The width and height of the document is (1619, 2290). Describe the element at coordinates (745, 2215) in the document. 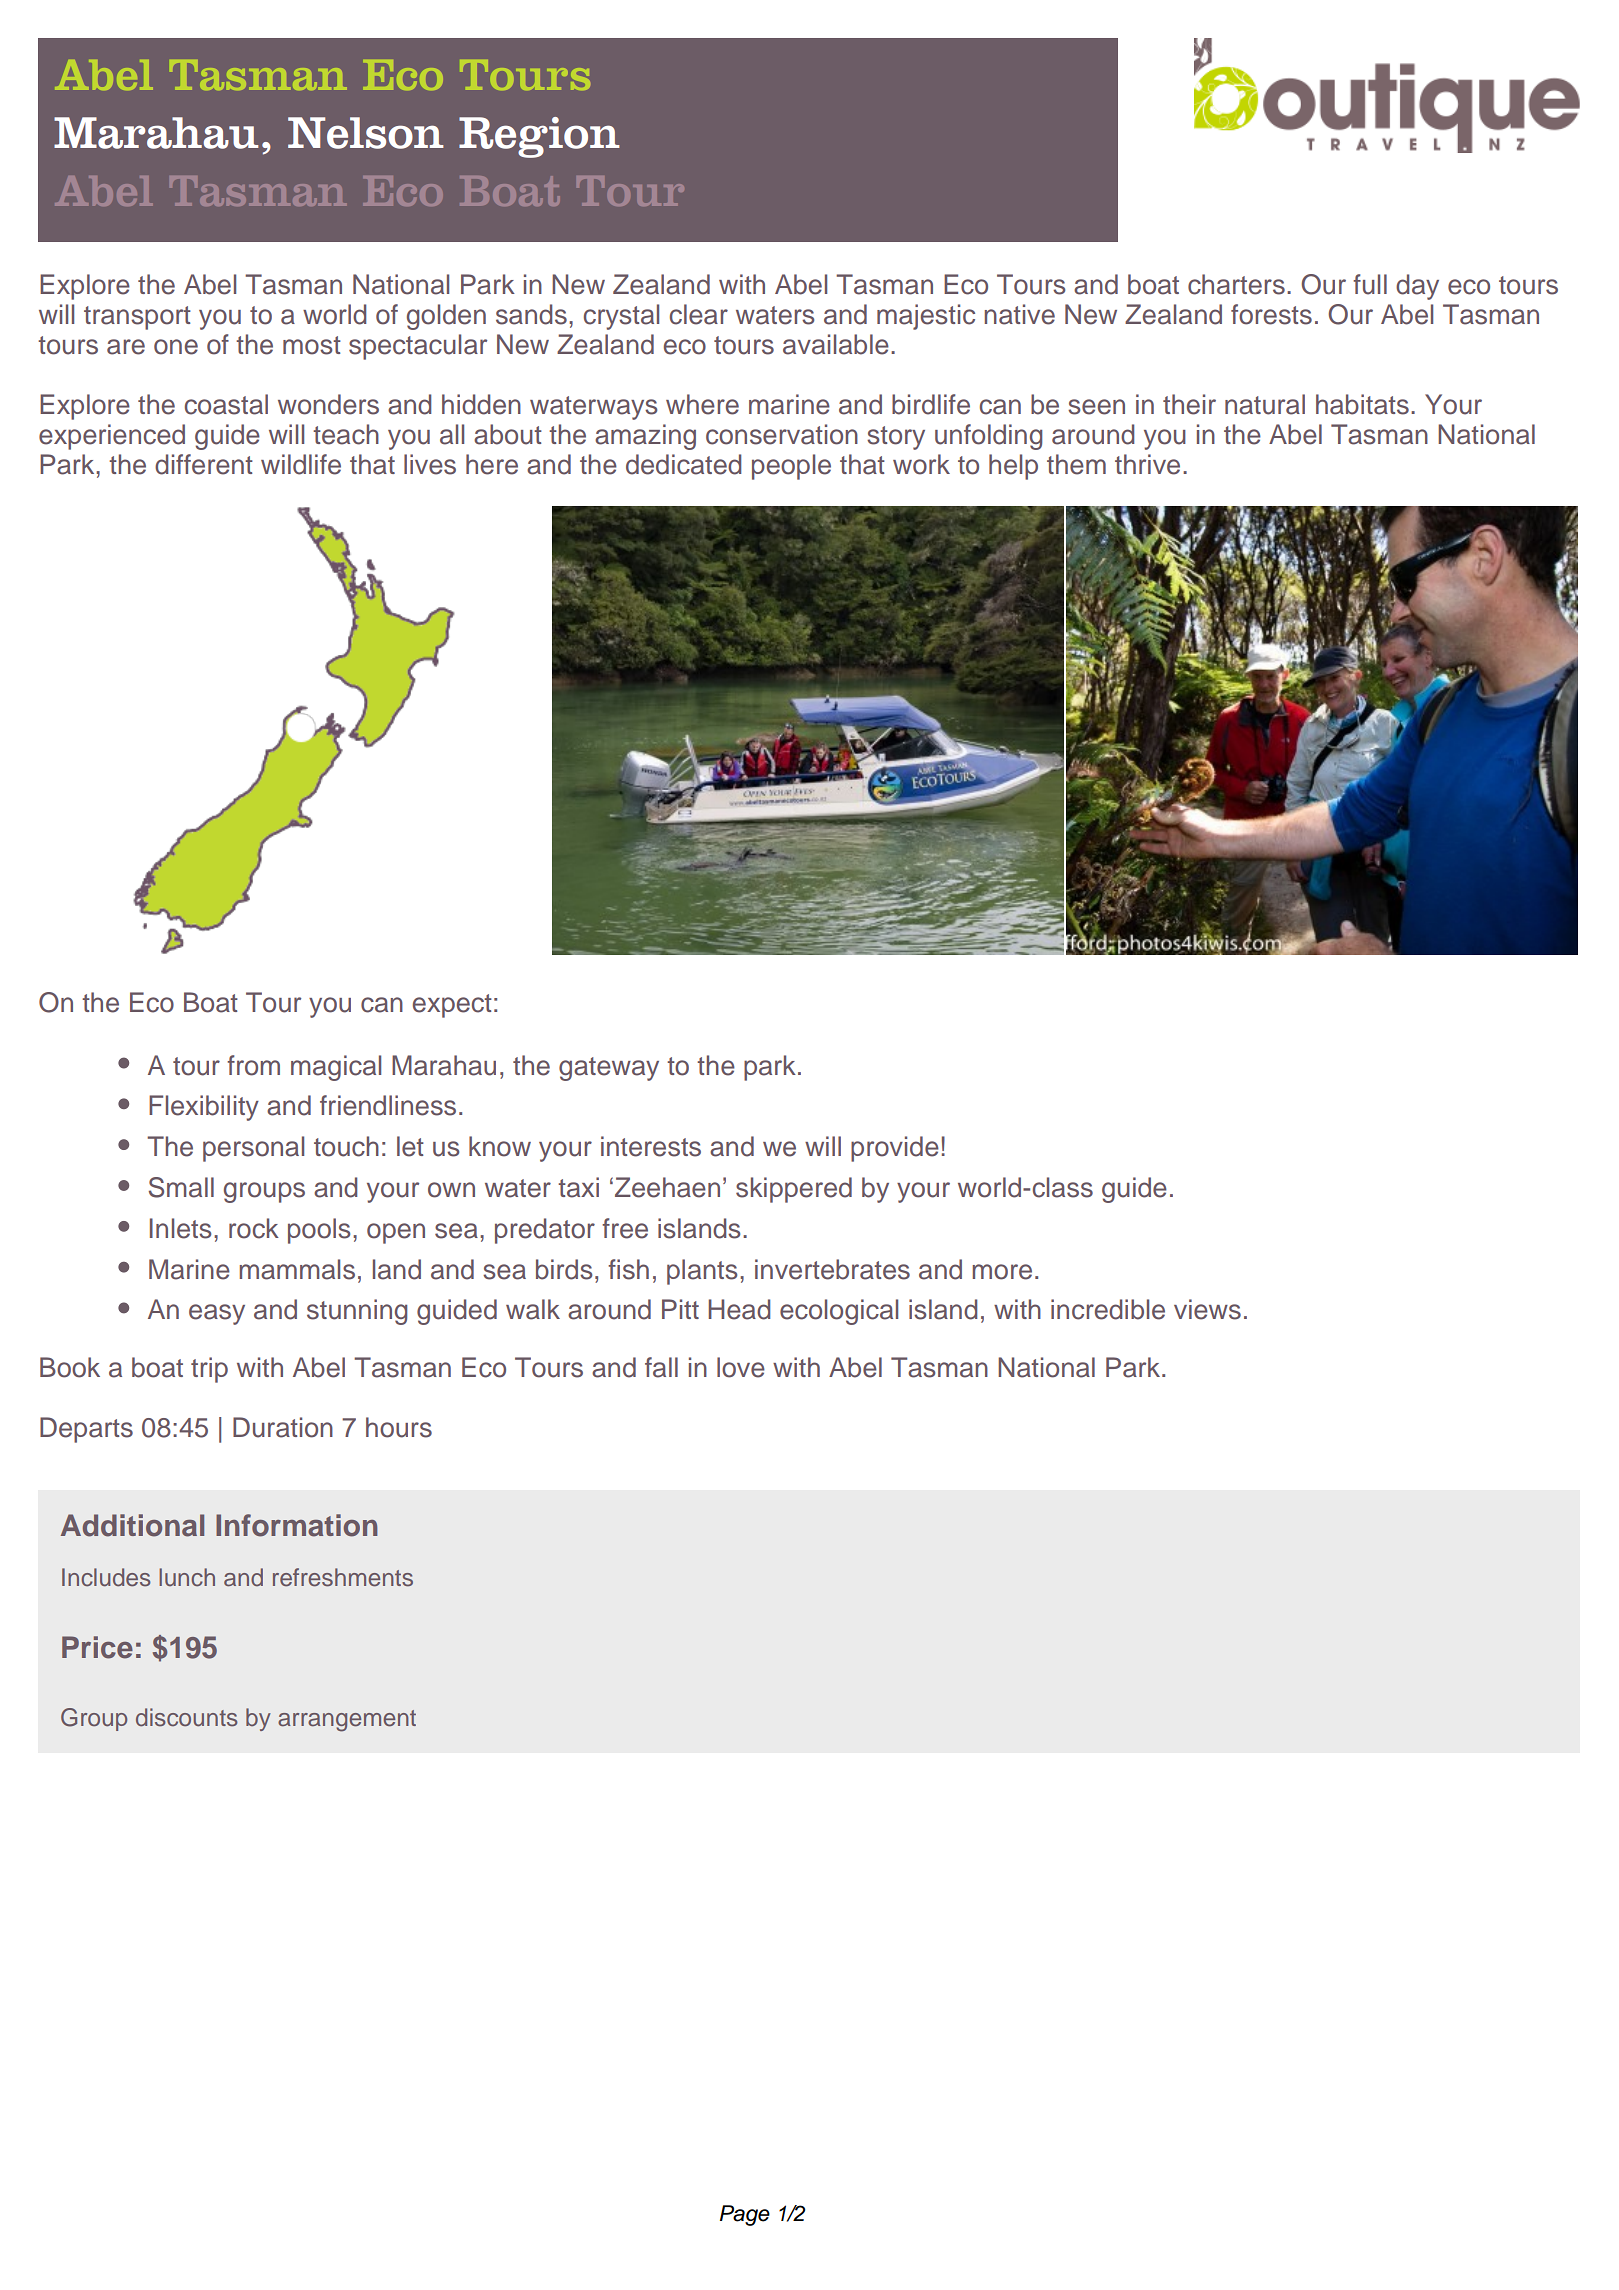

I see `Page` at that location.
